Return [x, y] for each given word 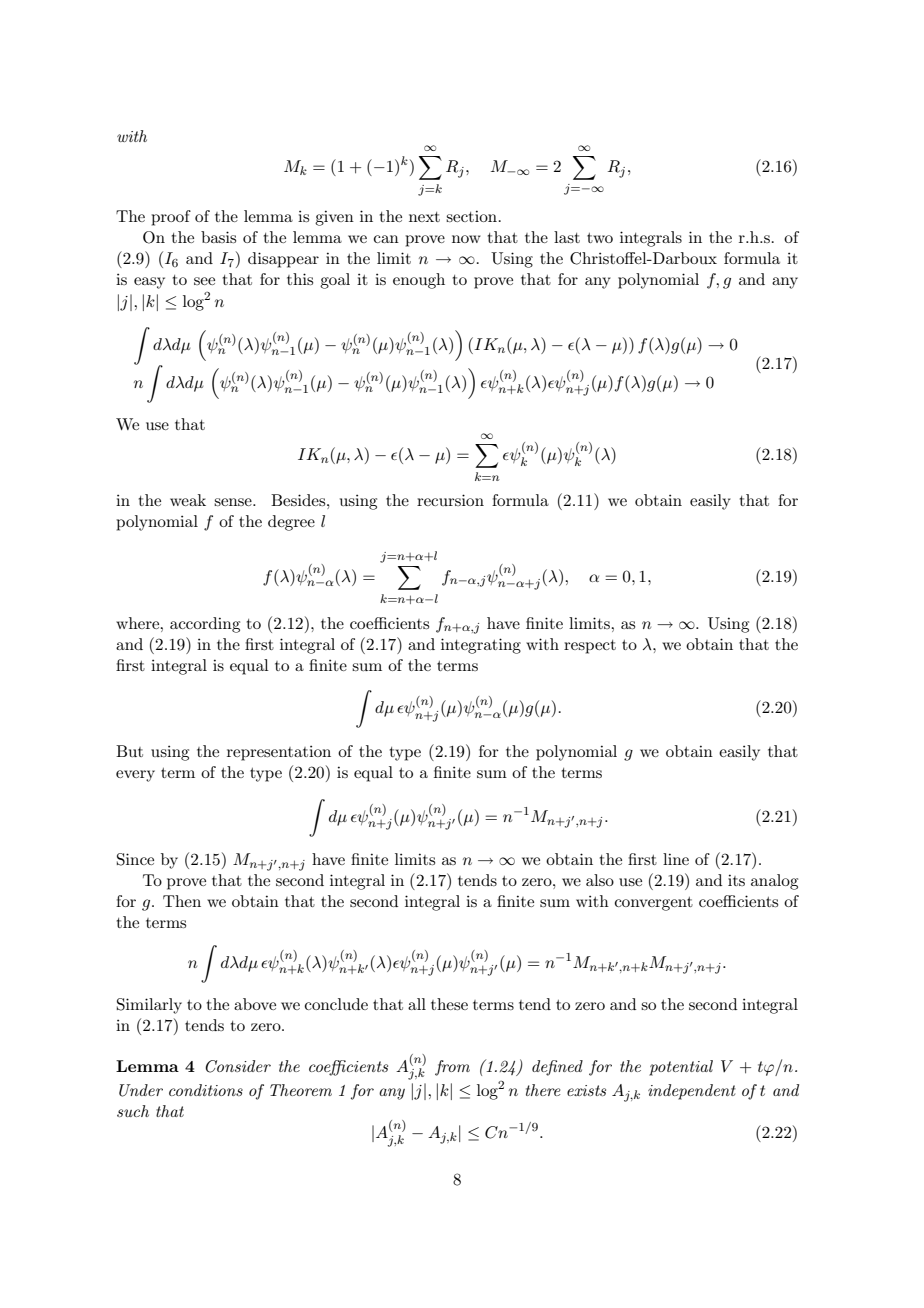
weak [188, 500]
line [676, 859]
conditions [206, 1090]
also [600, 880]
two [600, 238]
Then [182, 901]
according [205, 625]
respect [590, 647]
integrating [481, 646]
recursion [450, 500]
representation [279, 753]
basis [218, 237]
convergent [654, 904]
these [449, 1004]
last [567, 237]
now [466, 239]
